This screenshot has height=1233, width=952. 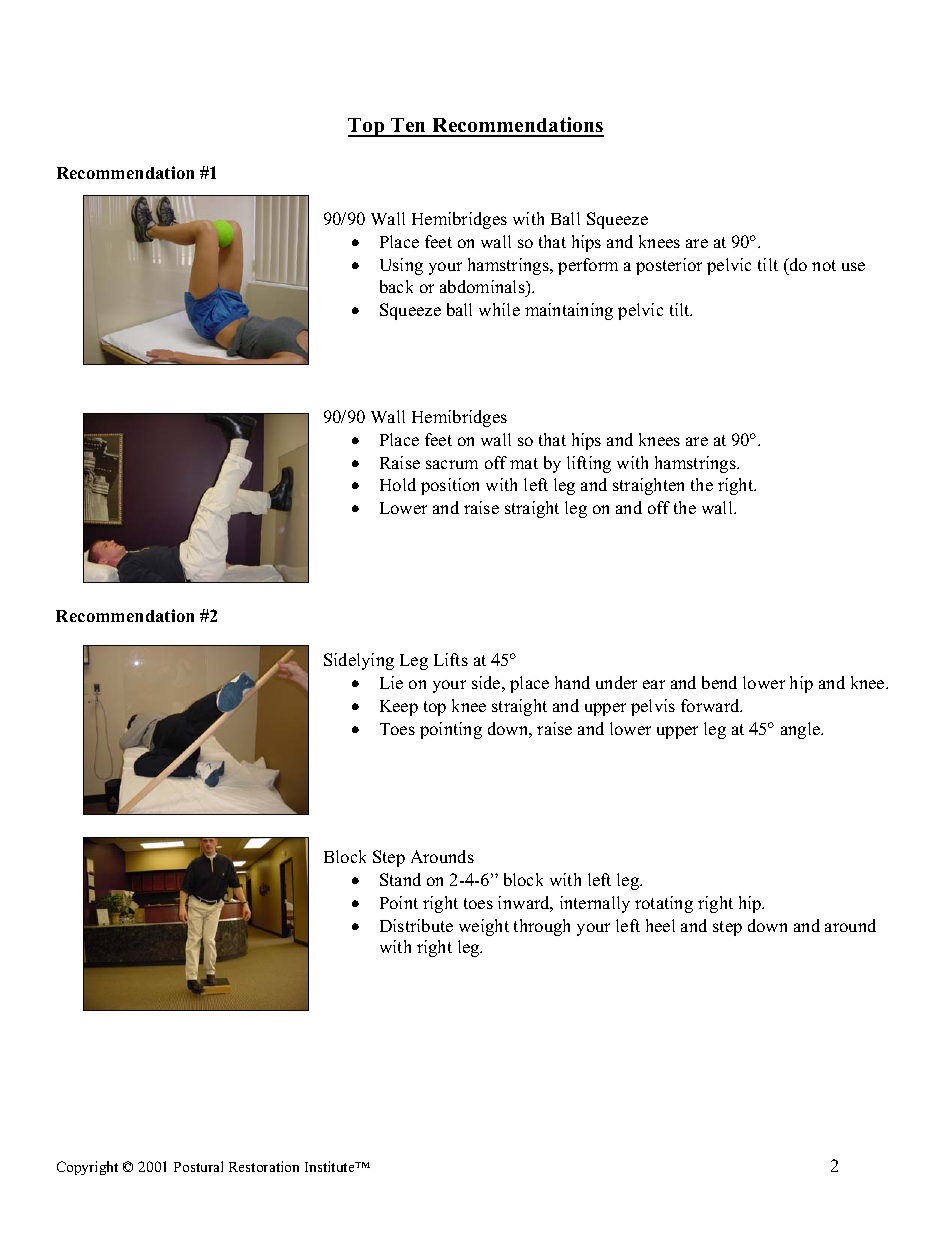 What do you see at coordinates (400, 879) in the screenshot?
I see `Stand` at bounding box center [400, 879].
